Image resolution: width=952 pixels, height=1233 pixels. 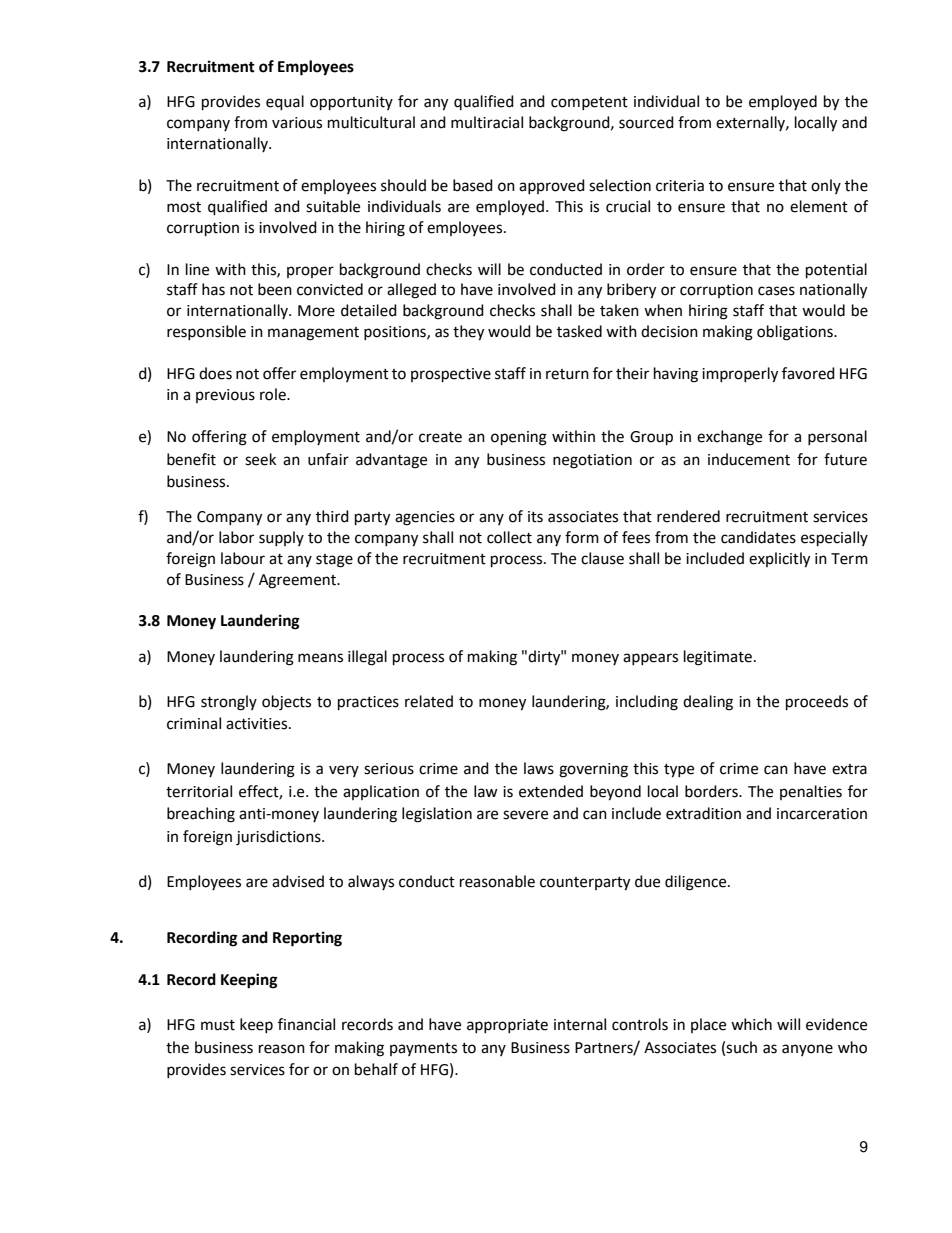 What do you see at coordinates (487, 122) in the screenshot?
I see `multiracial` at bounding box center [487, 122].
